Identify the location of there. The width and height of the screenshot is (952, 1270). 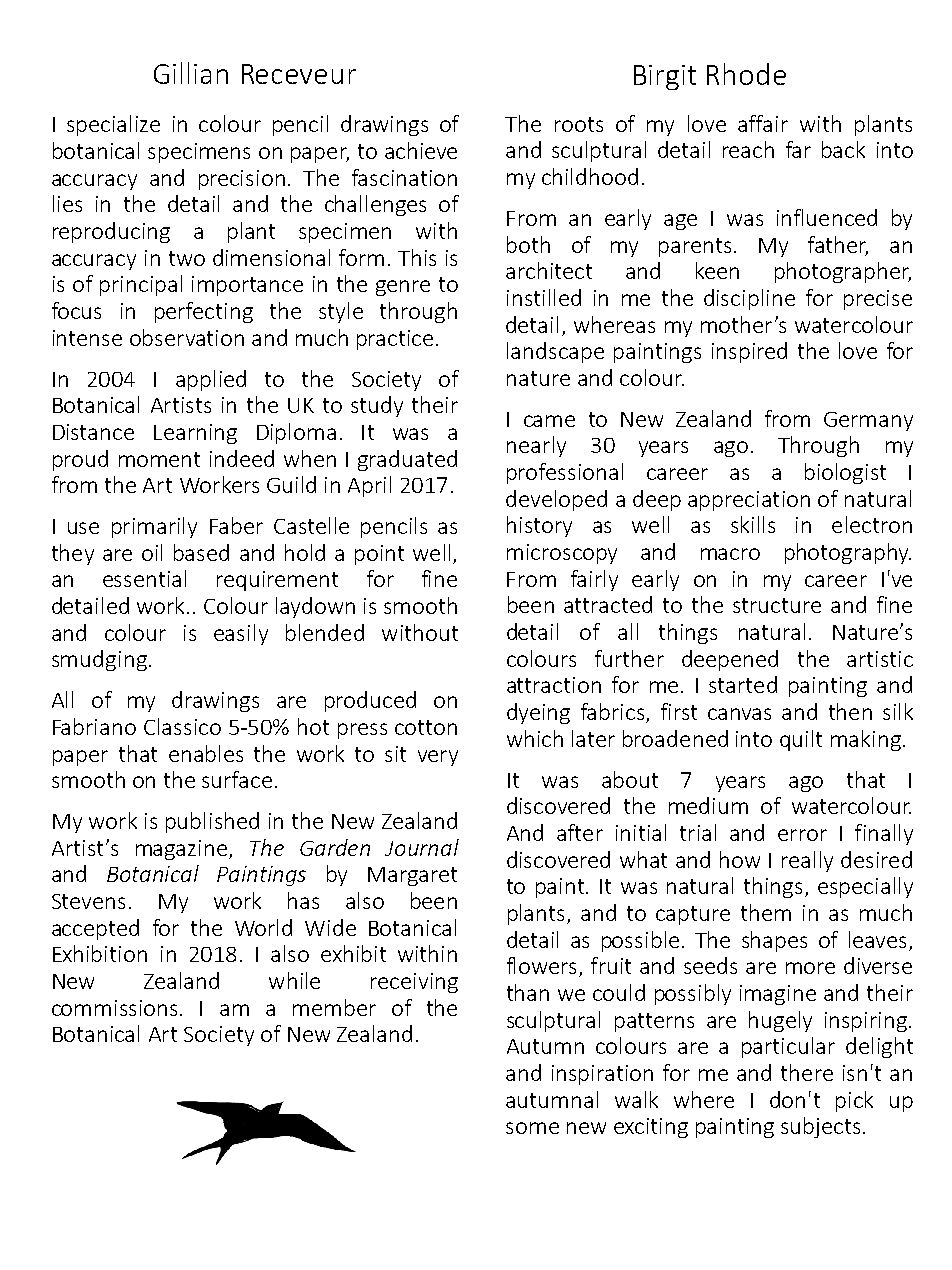
(807, 1072).
